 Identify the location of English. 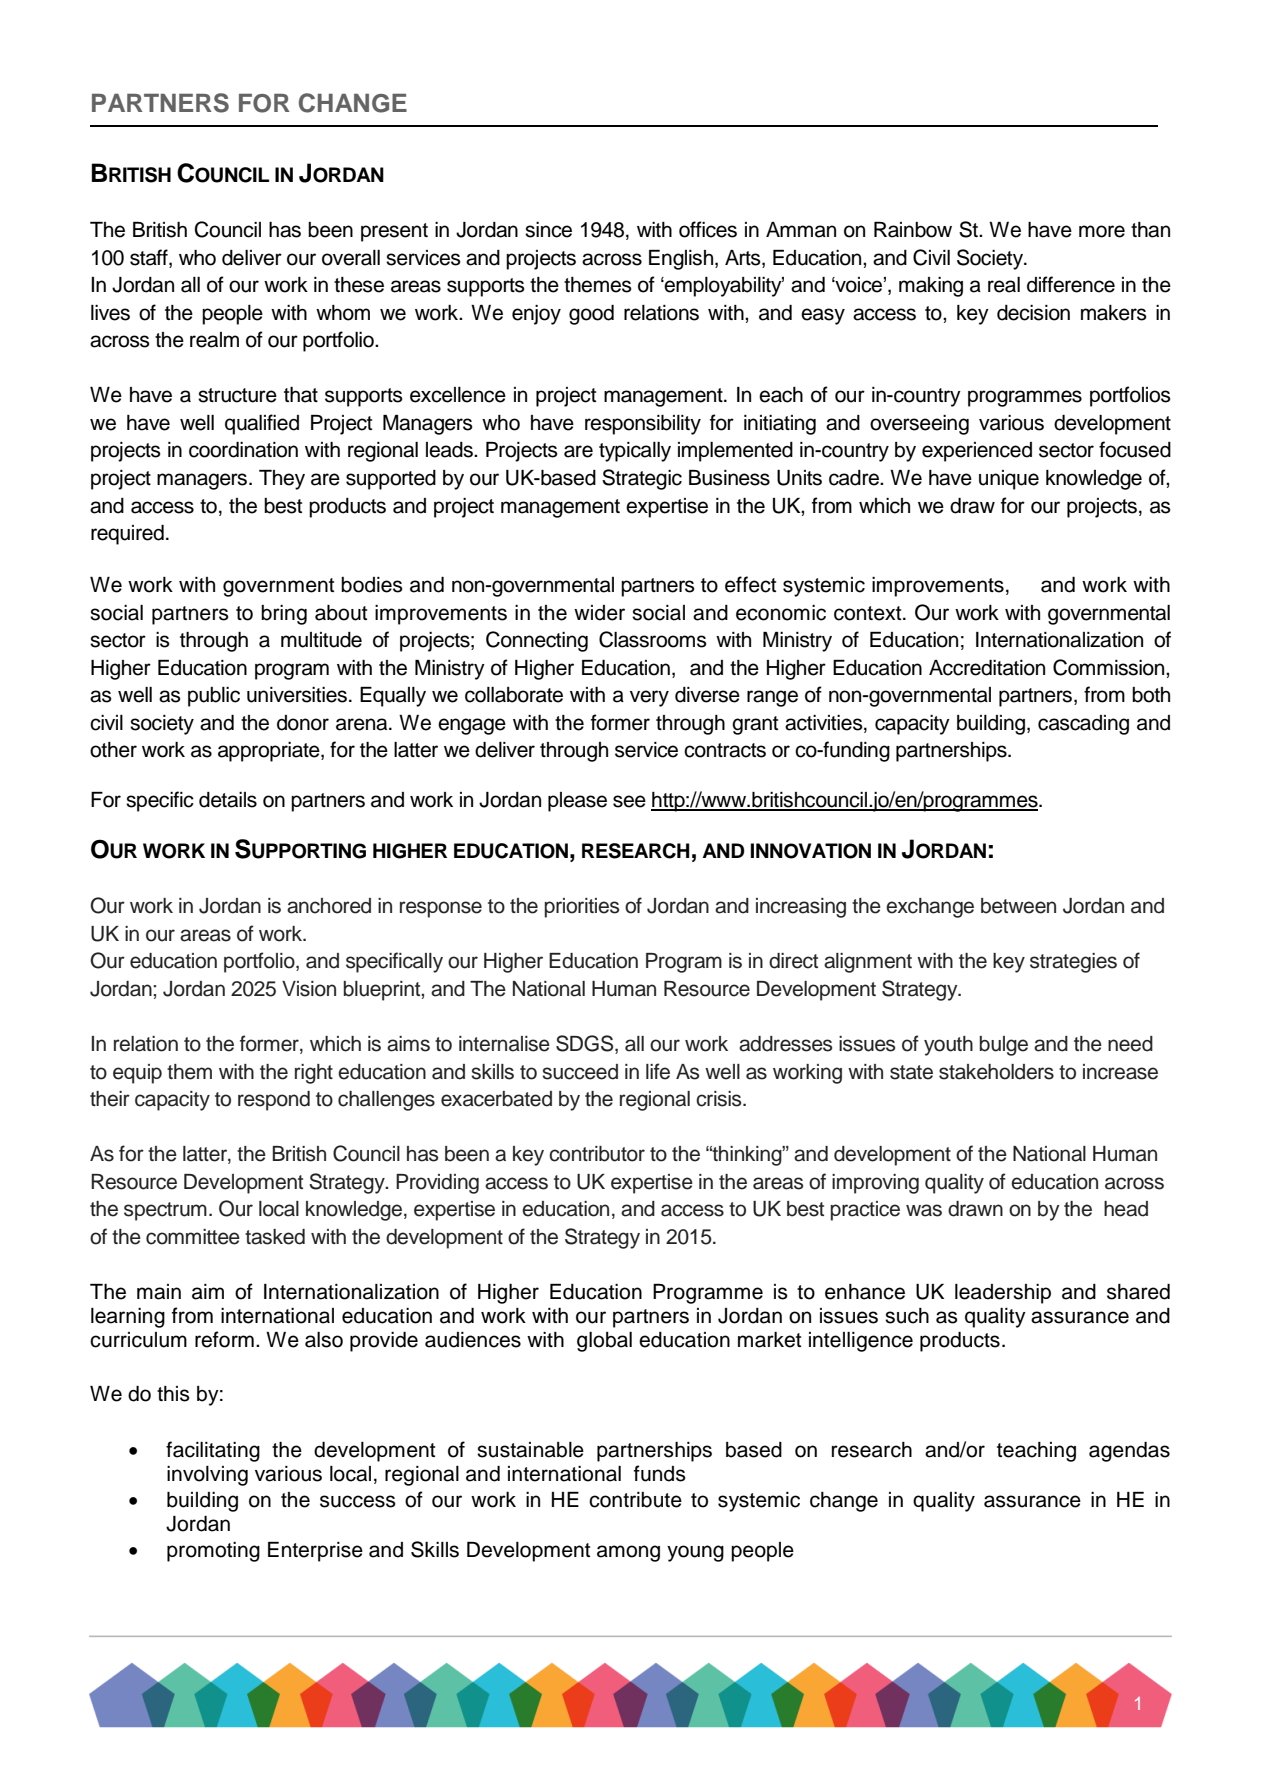
(682, 260).
